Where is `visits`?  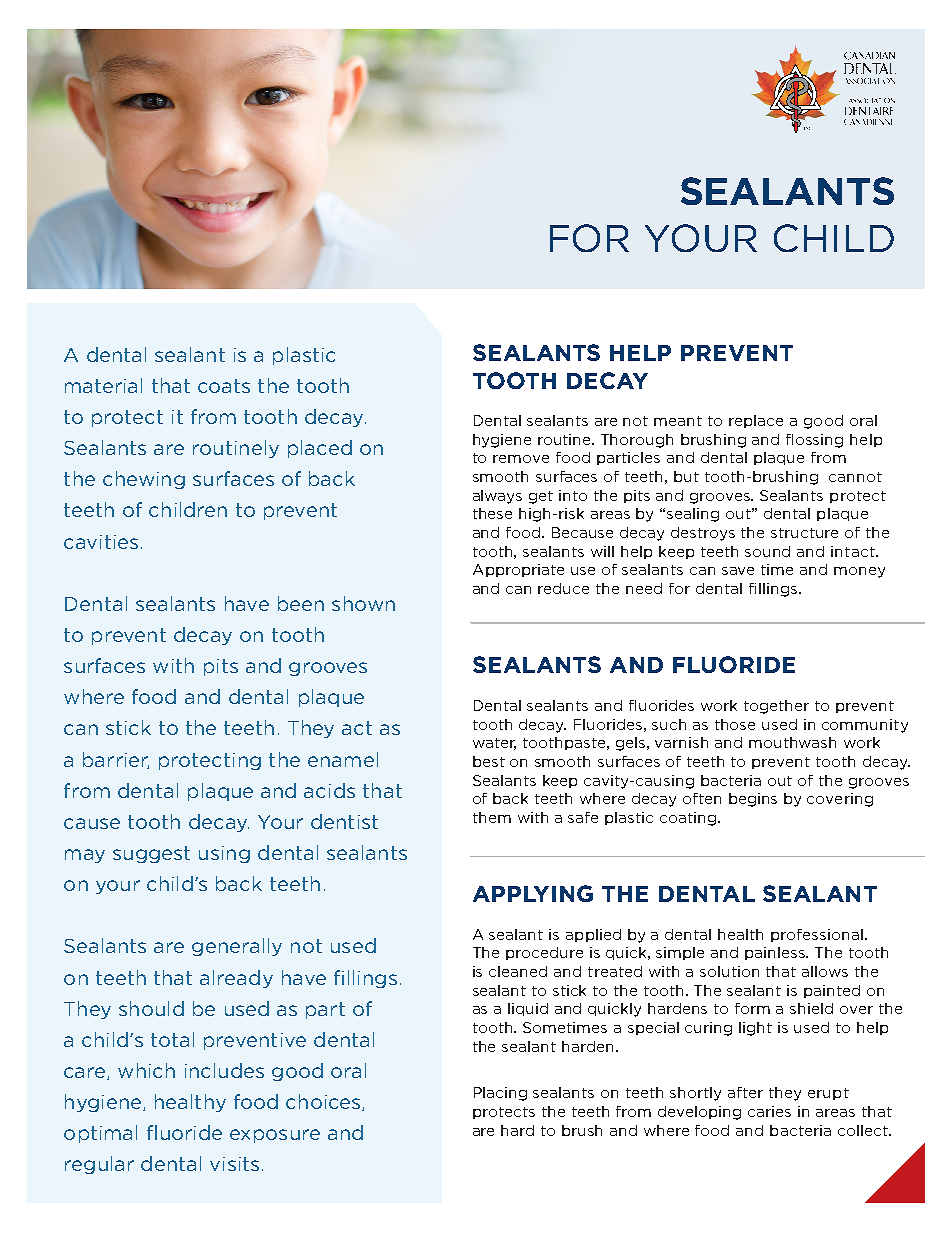 visits is located at coordinates (234, 1164).
